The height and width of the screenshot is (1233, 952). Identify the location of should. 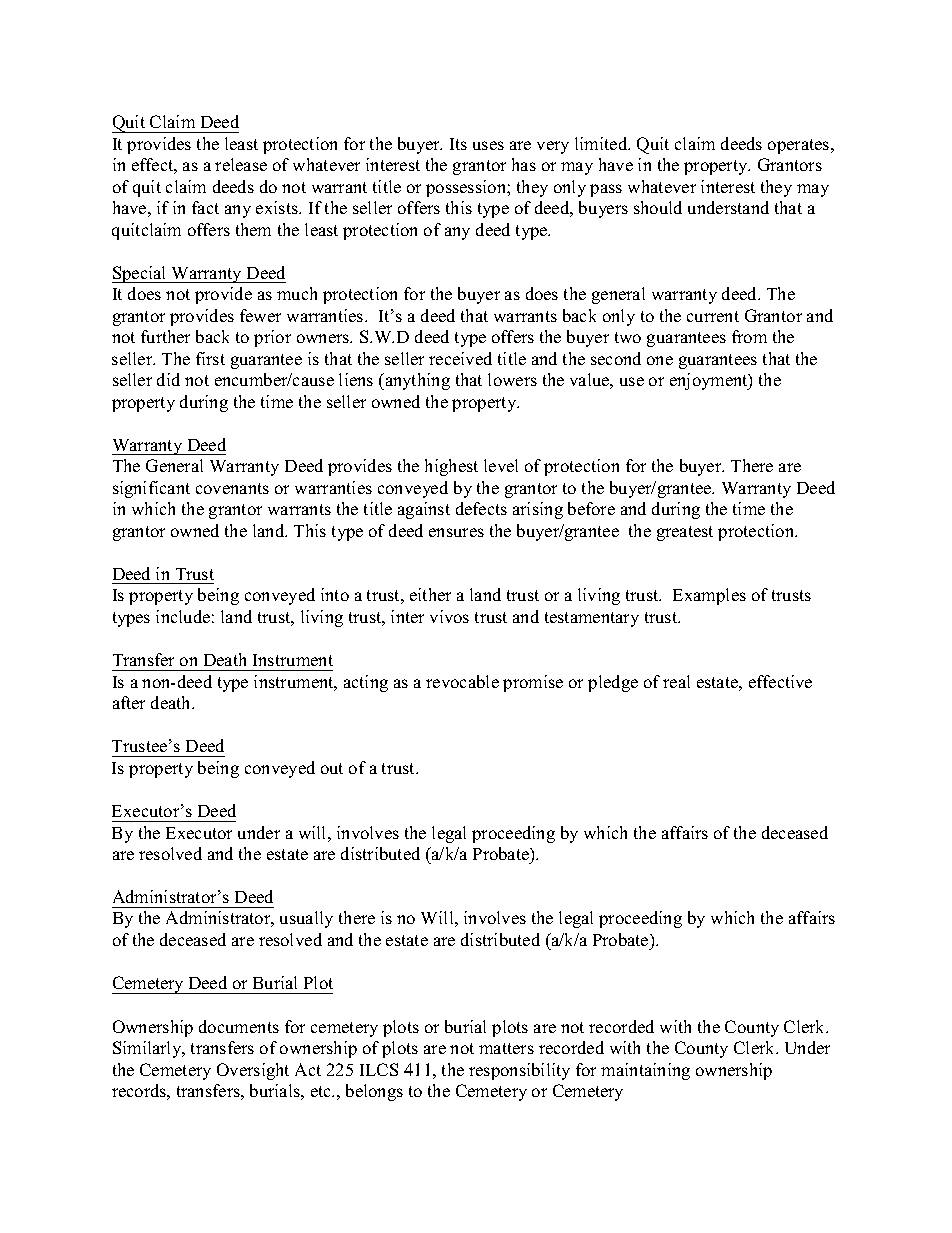
(658, 207).
